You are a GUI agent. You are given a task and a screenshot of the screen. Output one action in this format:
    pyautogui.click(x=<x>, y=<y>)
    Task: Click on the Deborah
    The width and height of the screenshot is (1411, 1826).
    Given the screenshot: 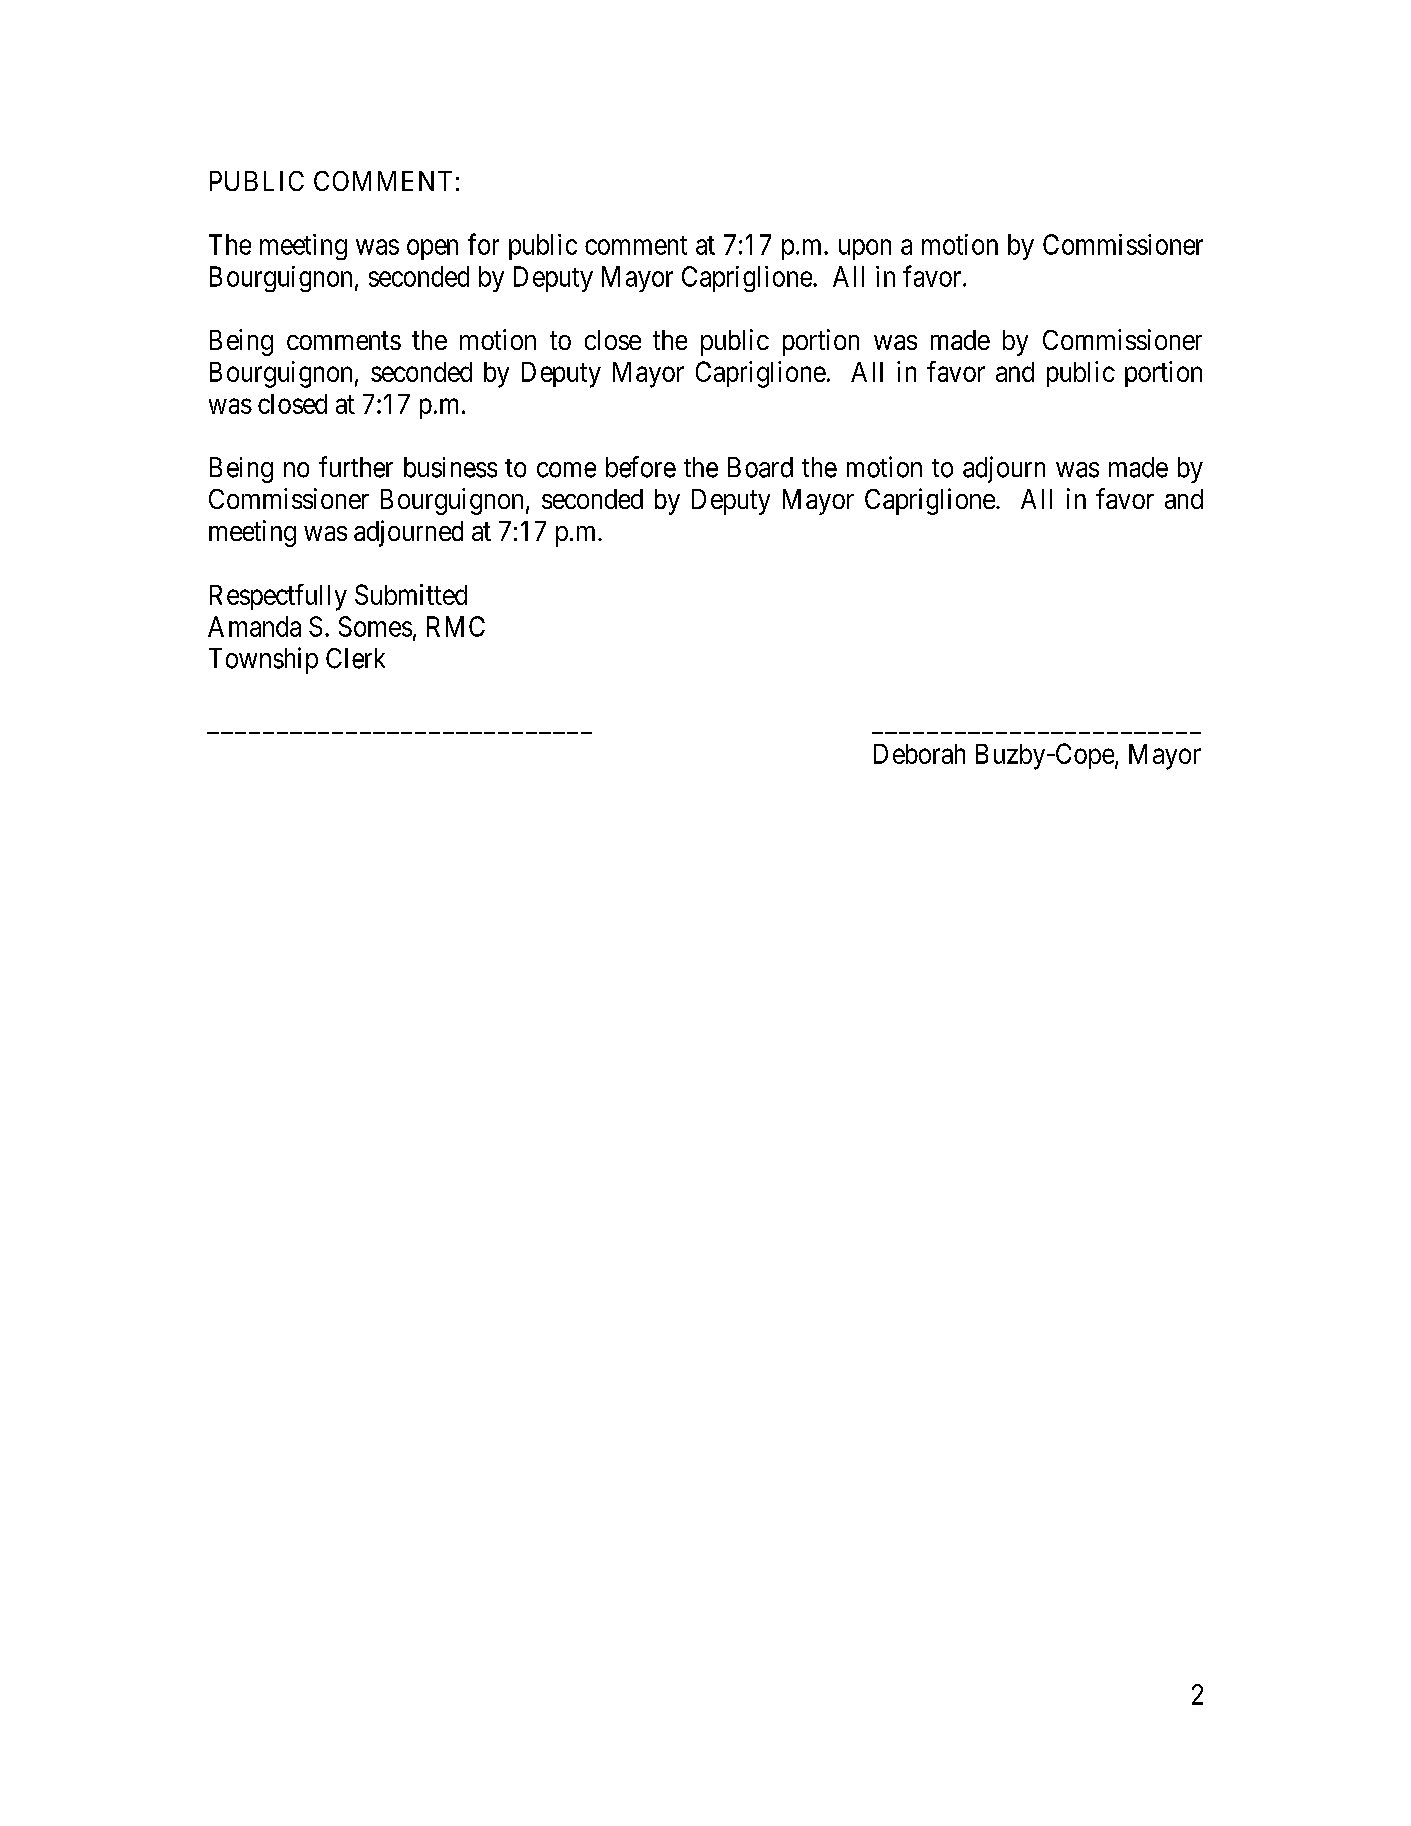 What is the action you would take?
    pyautogui.click(x=919, y=754)
